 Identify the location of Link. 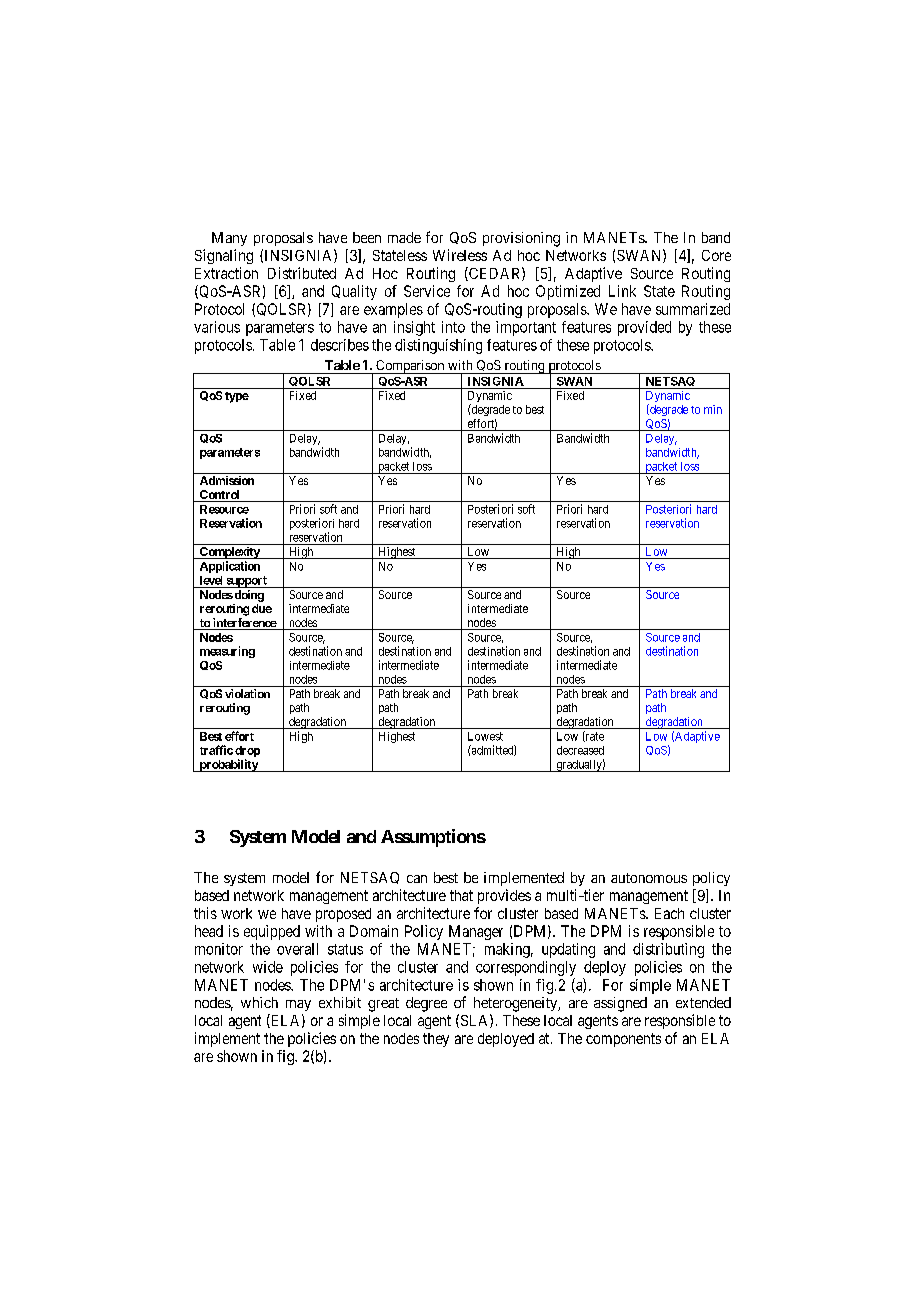
(622, 291).
